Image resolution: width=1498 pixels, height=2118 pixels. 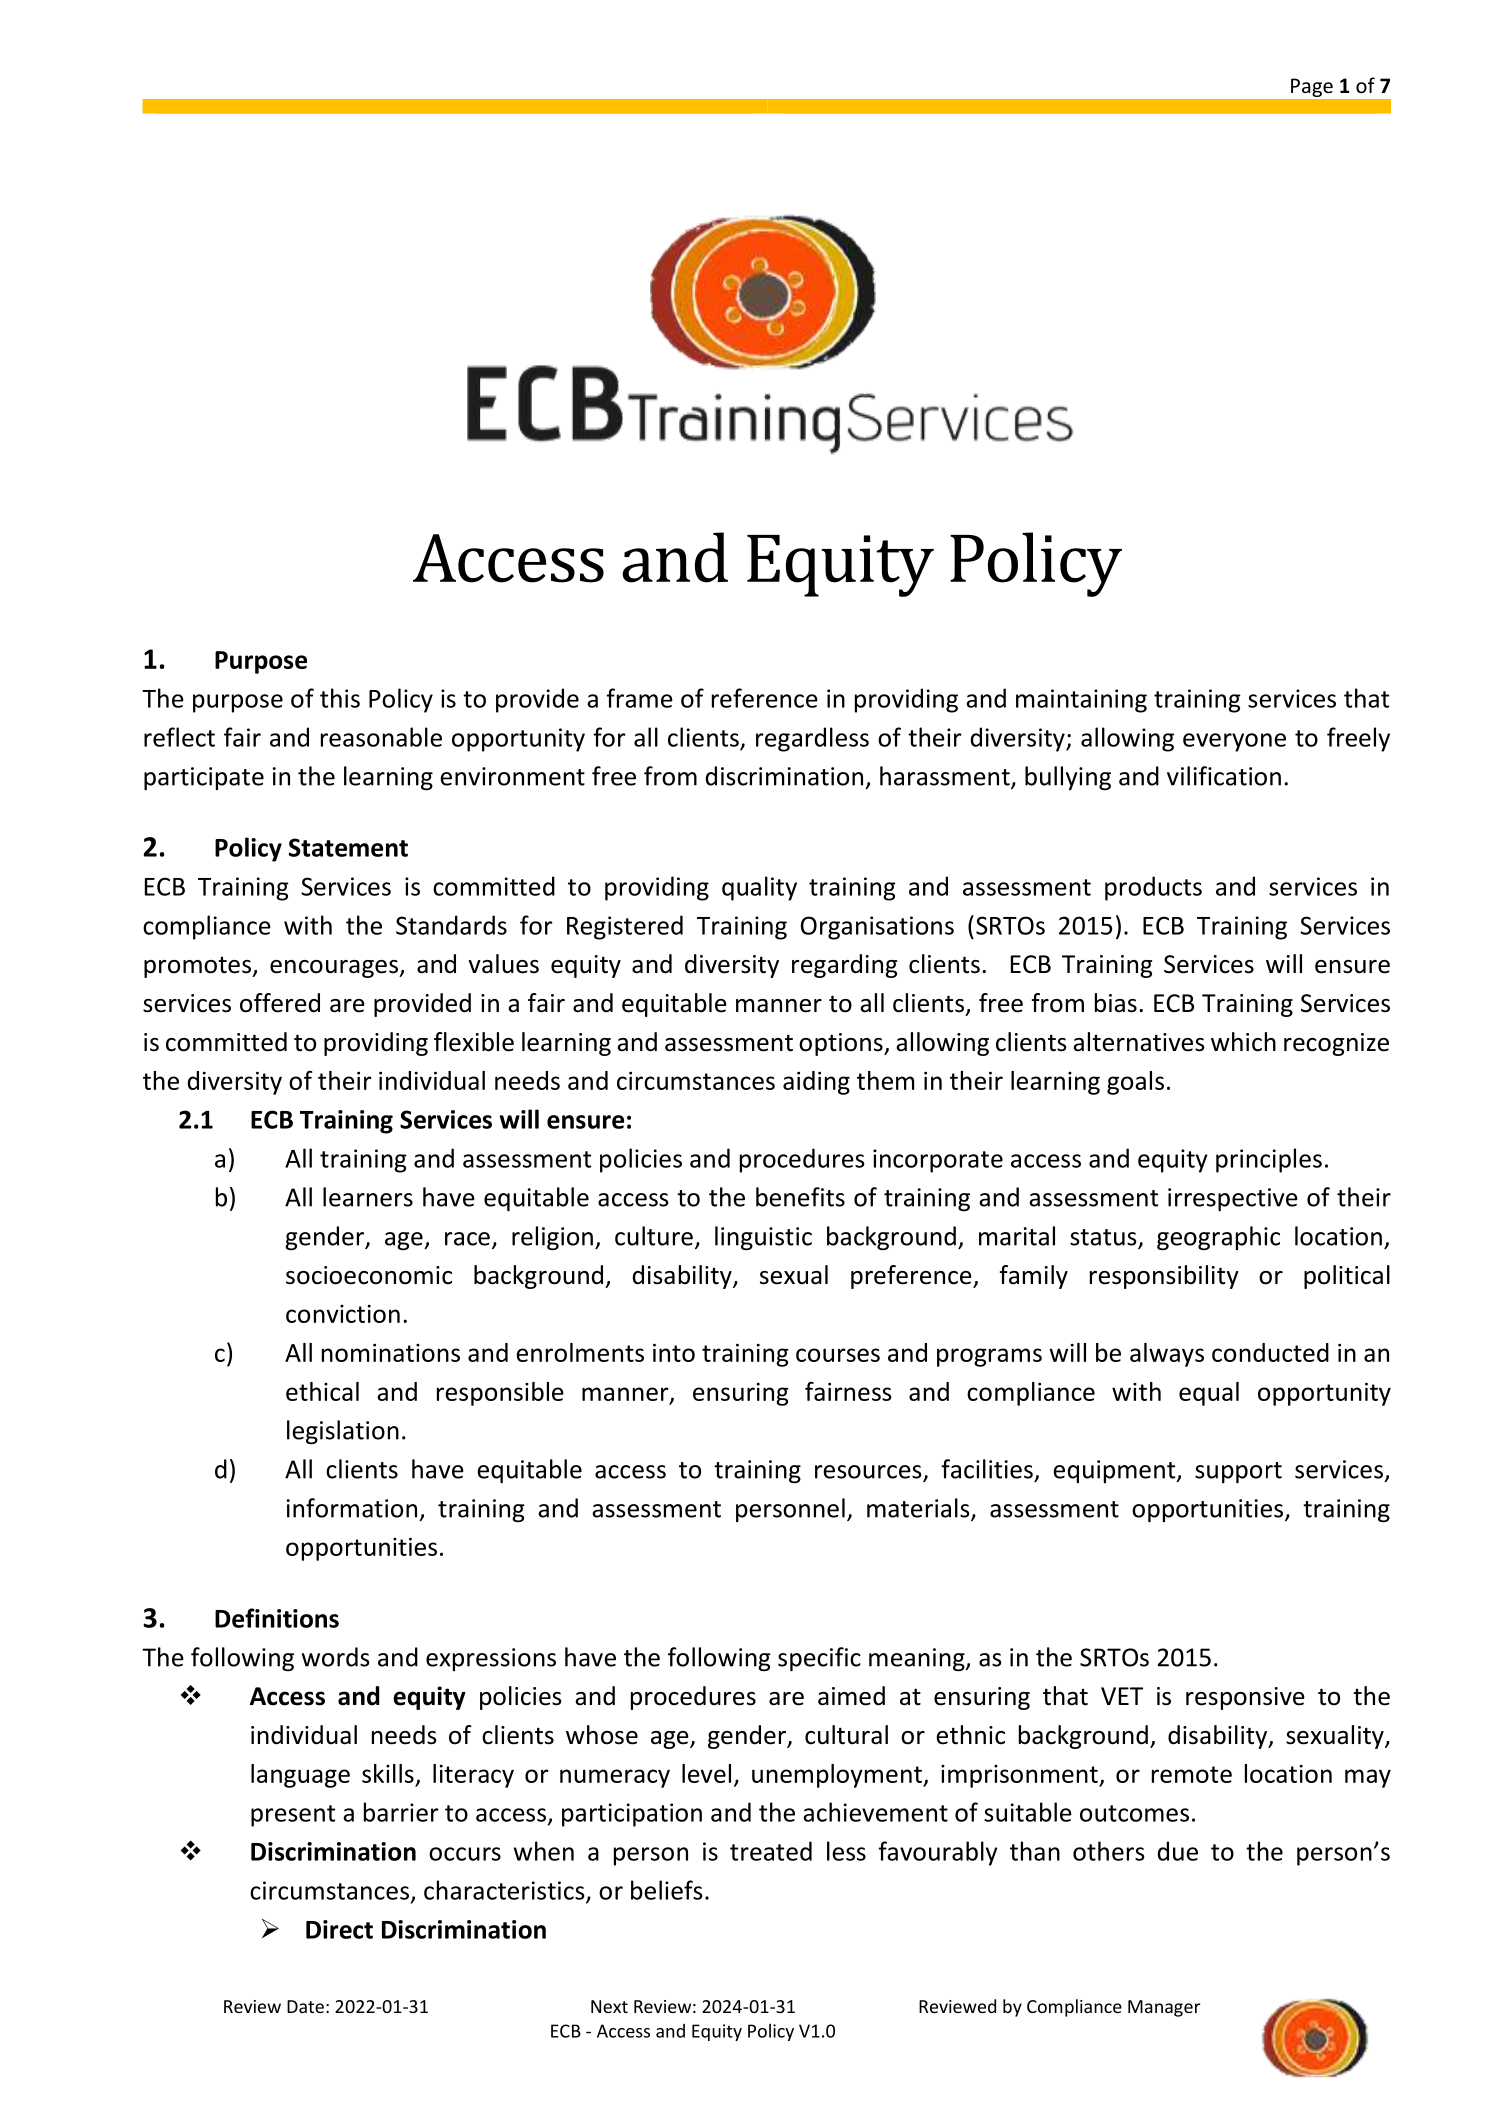 What do you see at coordinates (305, 2006) in the image?
I see `Date` at bounding box center [305, 2006].
